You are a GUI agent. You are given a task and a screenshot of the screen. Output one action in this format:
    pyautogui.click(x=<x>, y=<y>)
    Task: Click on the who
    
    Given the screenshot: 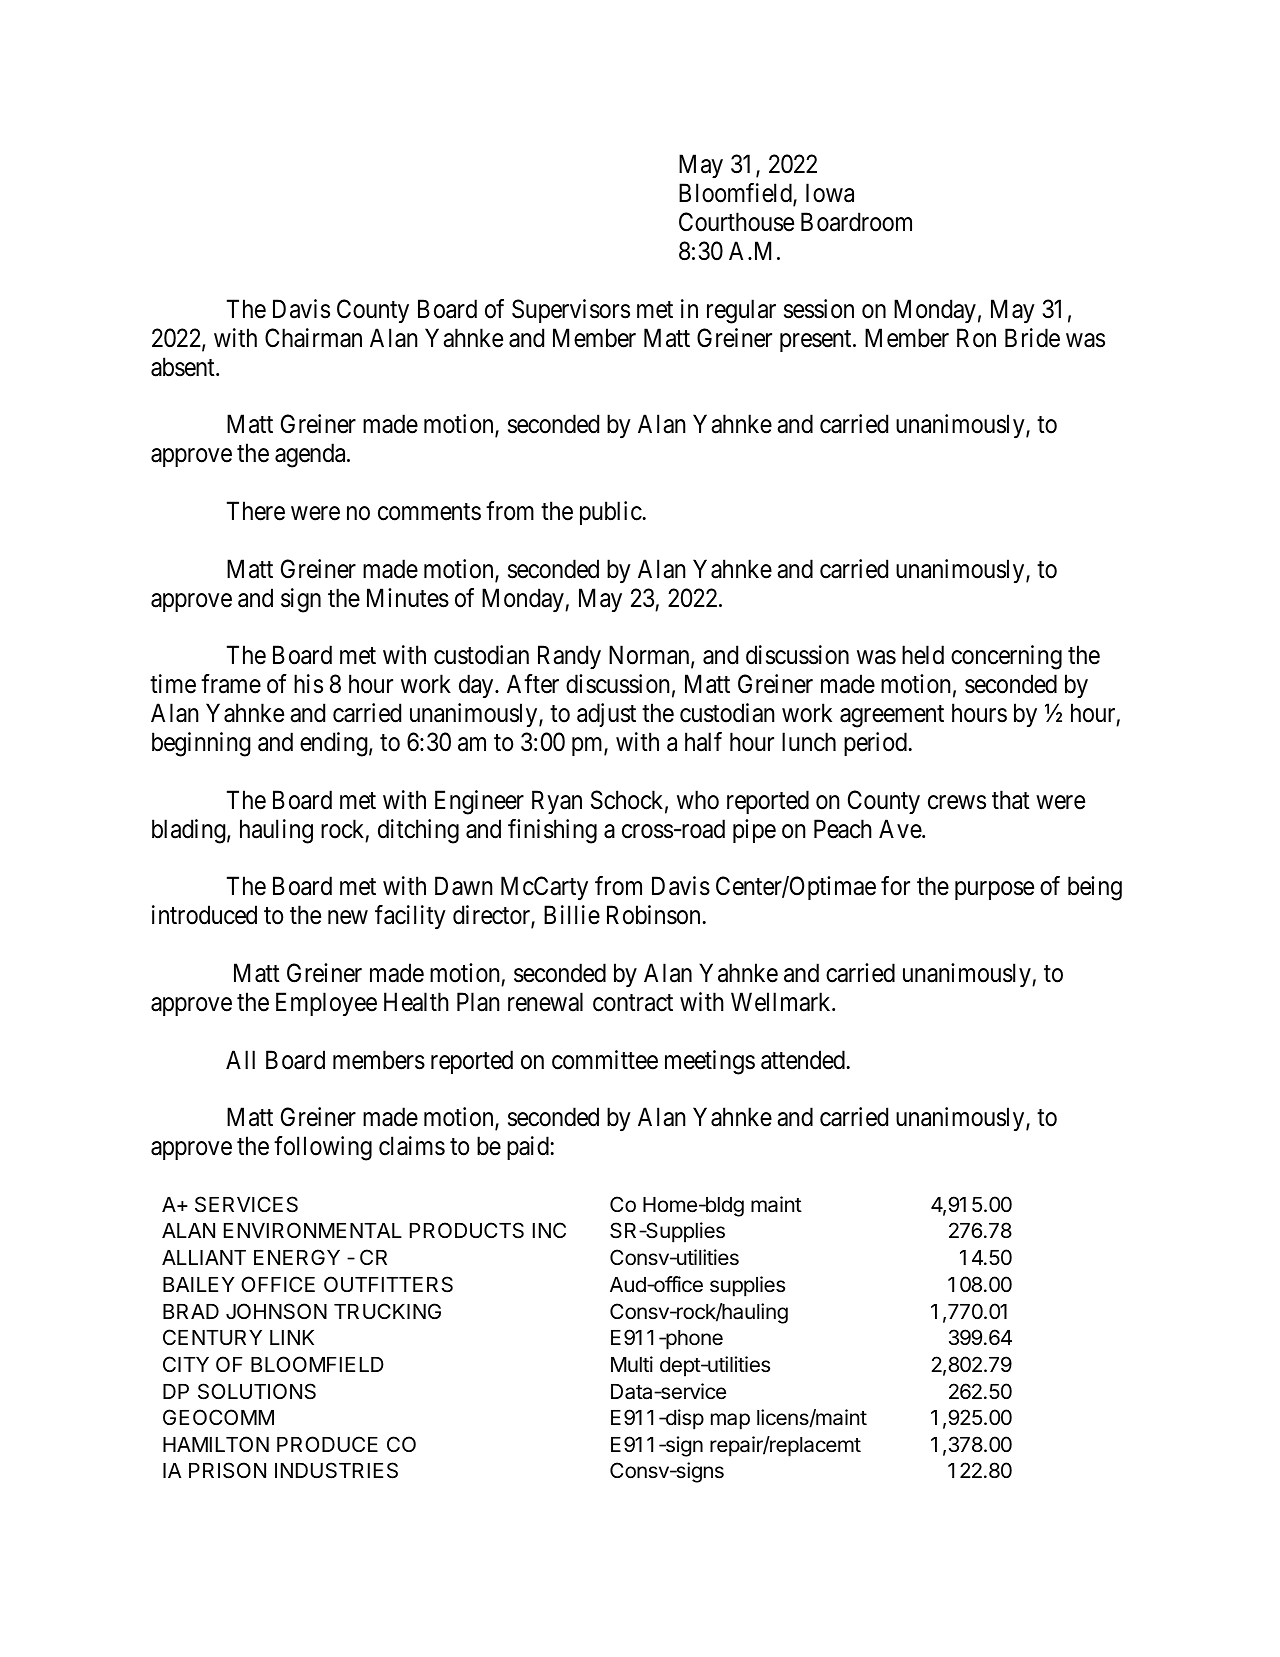 What is the action you would take?
    pyautogui.click(x=698, y=800)
